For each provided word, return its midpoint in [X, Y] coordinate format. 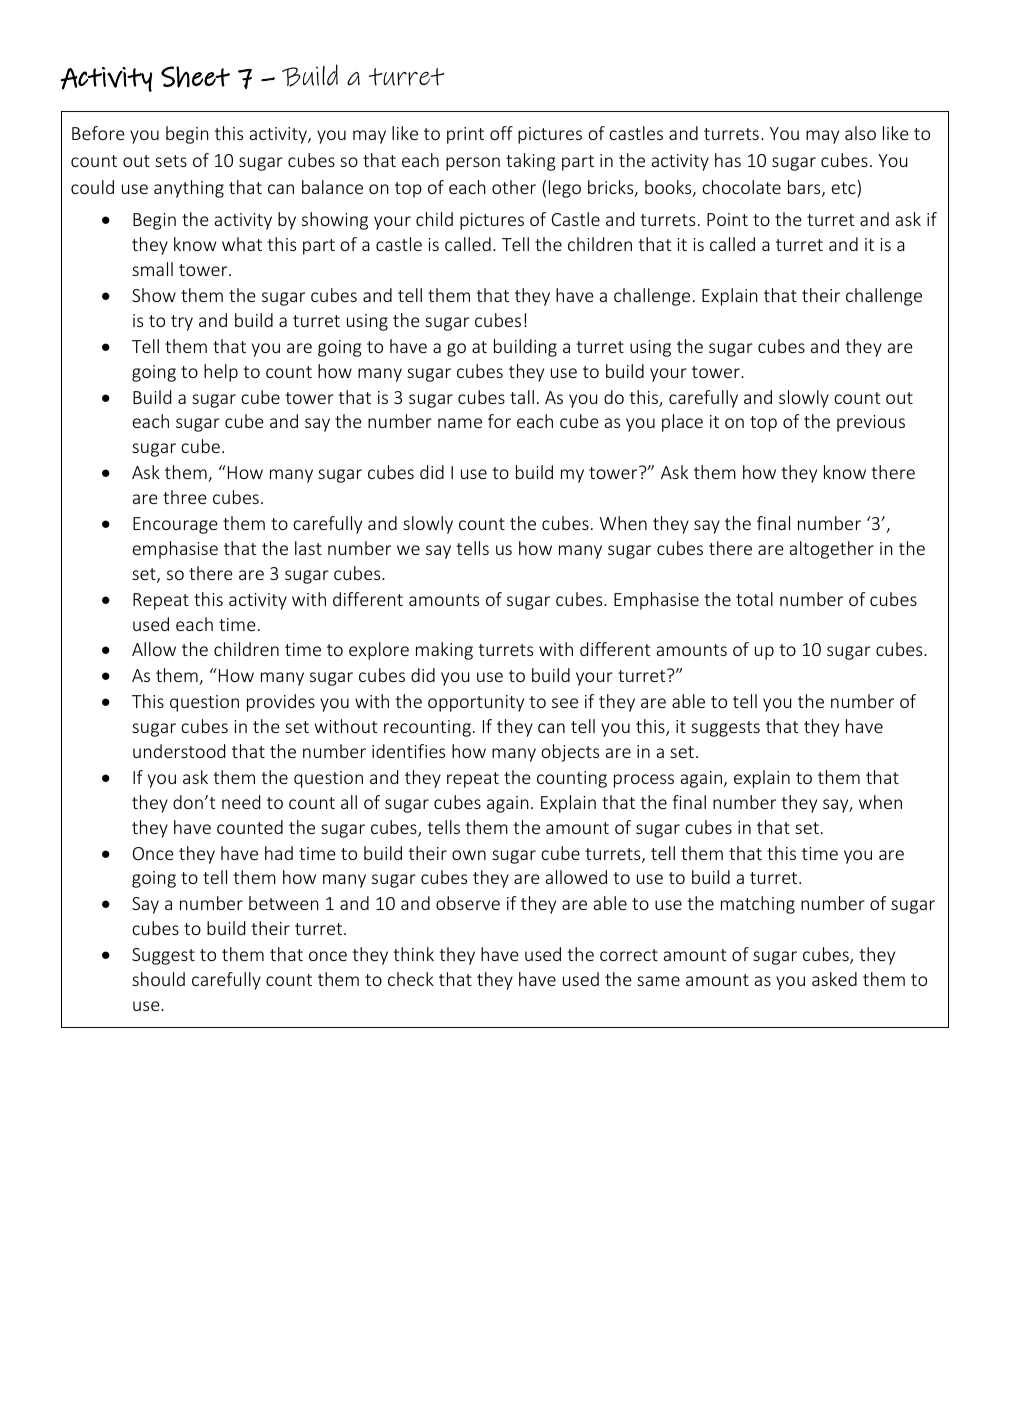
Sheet [195, 77]
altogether [832, 550]
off [501, 133]
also [860, 133]
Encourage [175, 525]
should [158, 979]
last [308, 548]
